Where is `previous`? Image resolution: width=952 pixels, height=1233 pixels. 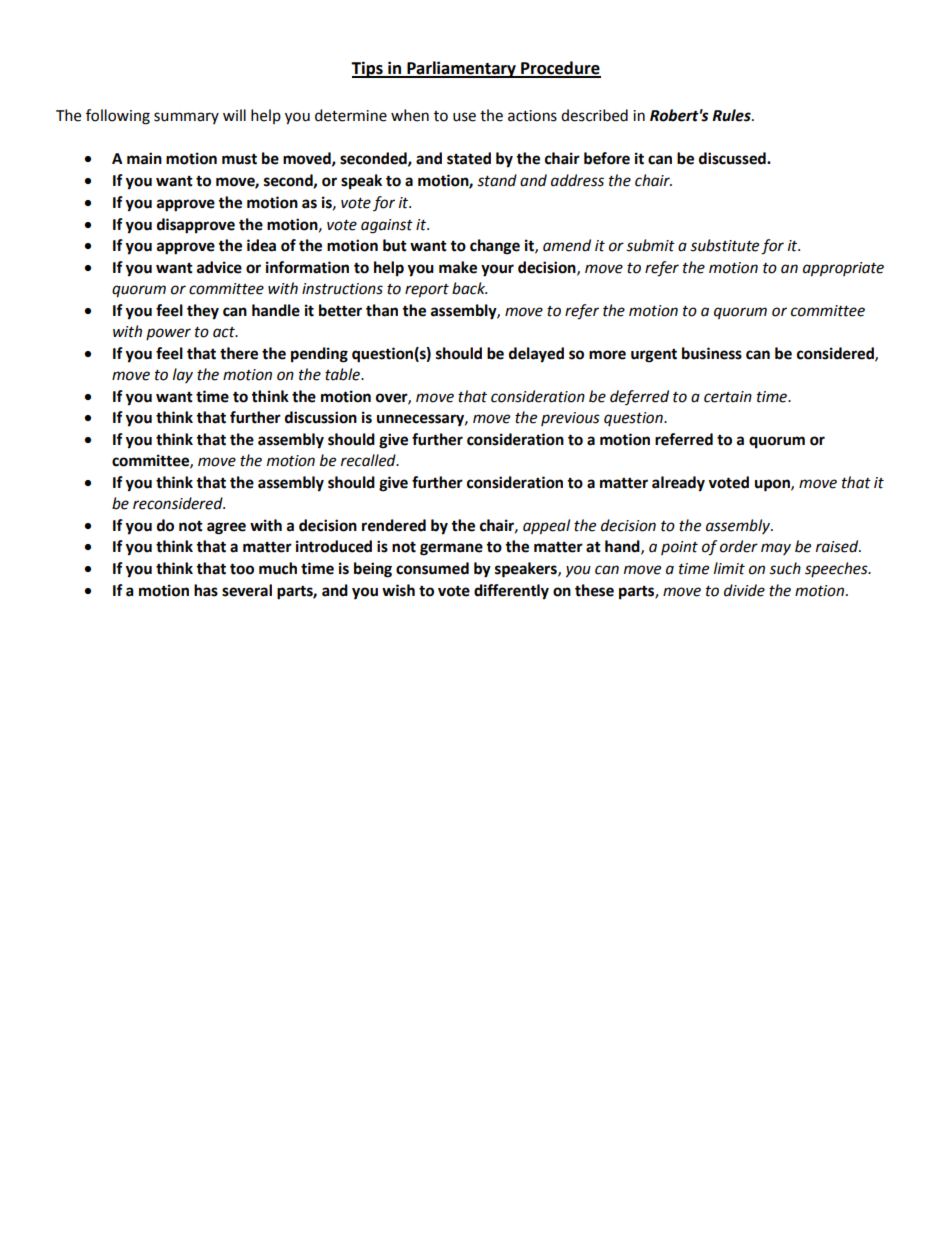
previous is located at coordinates (570, 419).
